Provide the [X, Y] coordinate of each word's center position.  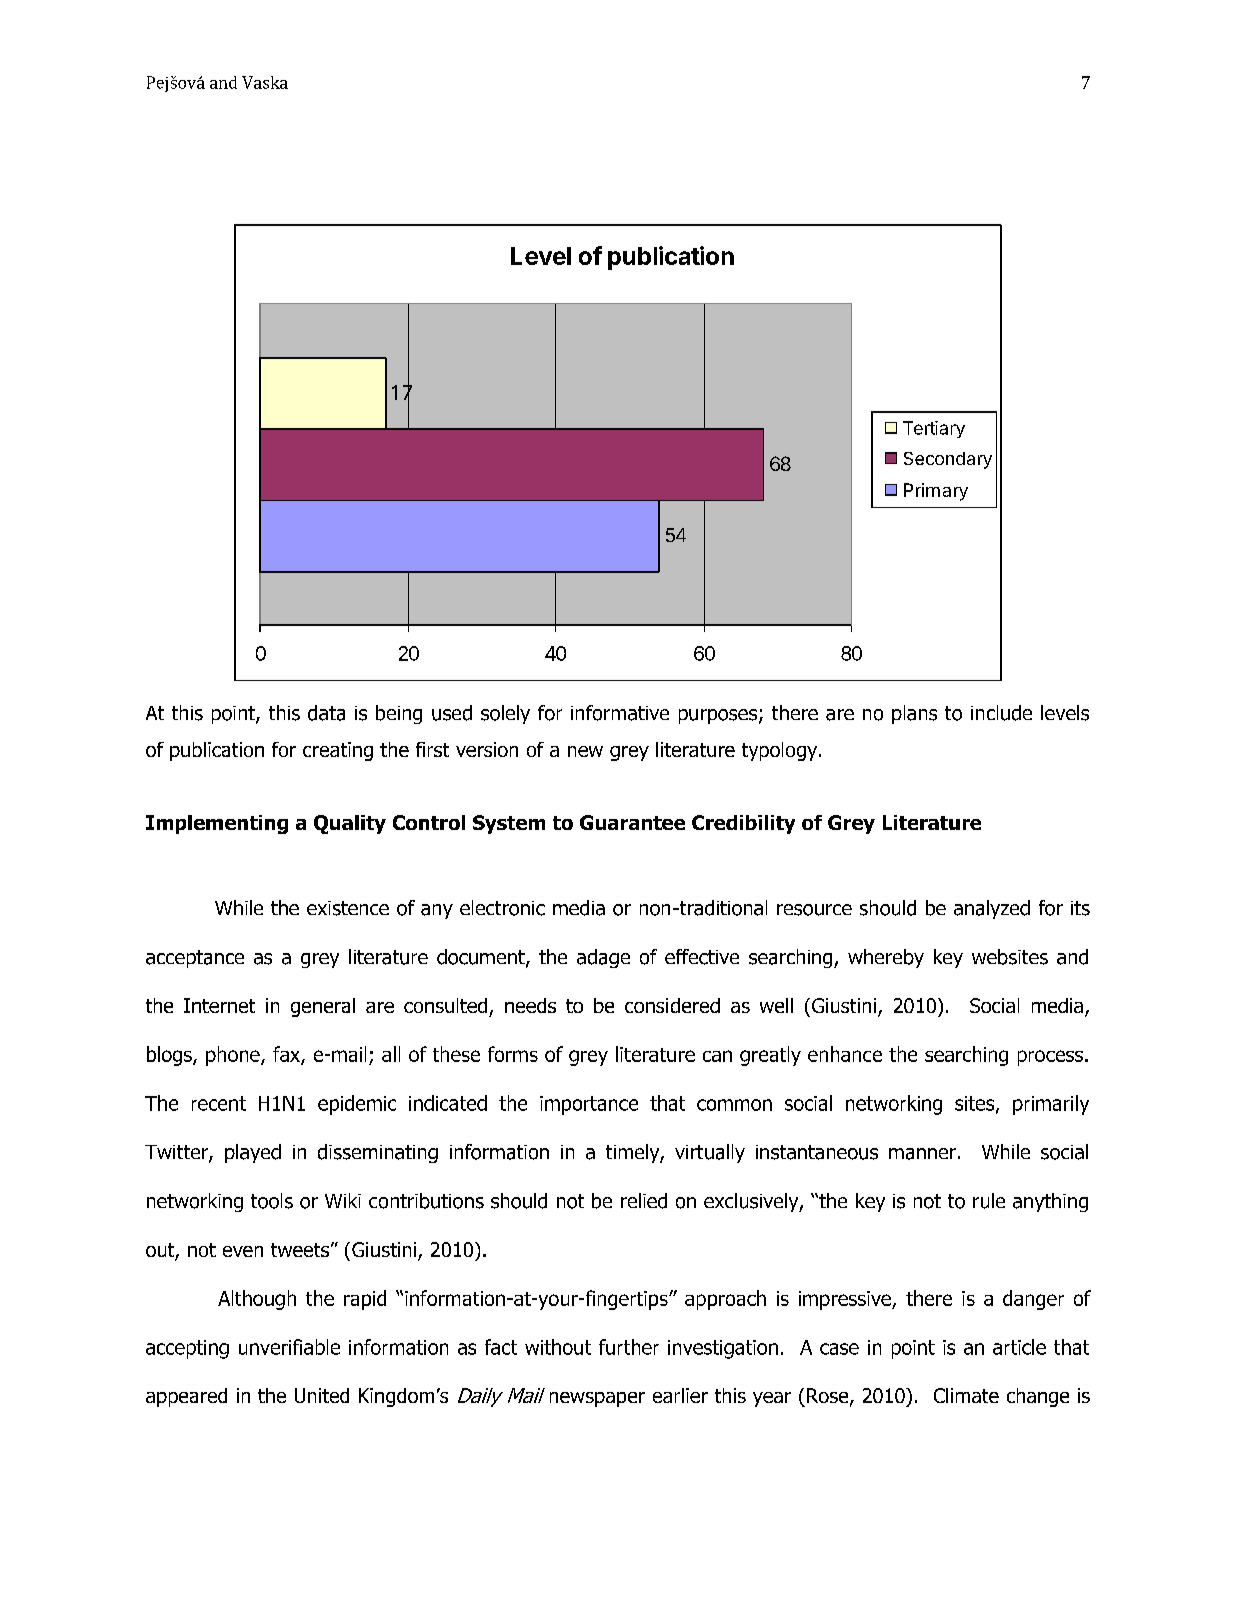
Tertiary [934, 429]
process [1052, 1058]
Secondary [948, 460]
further [629, 1347]
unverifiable [289, 1347]
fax [287, 1055]
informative [620, 713]
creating [338, 751]
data [326, 713]
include [1001, 713]
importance [589, 1105]
